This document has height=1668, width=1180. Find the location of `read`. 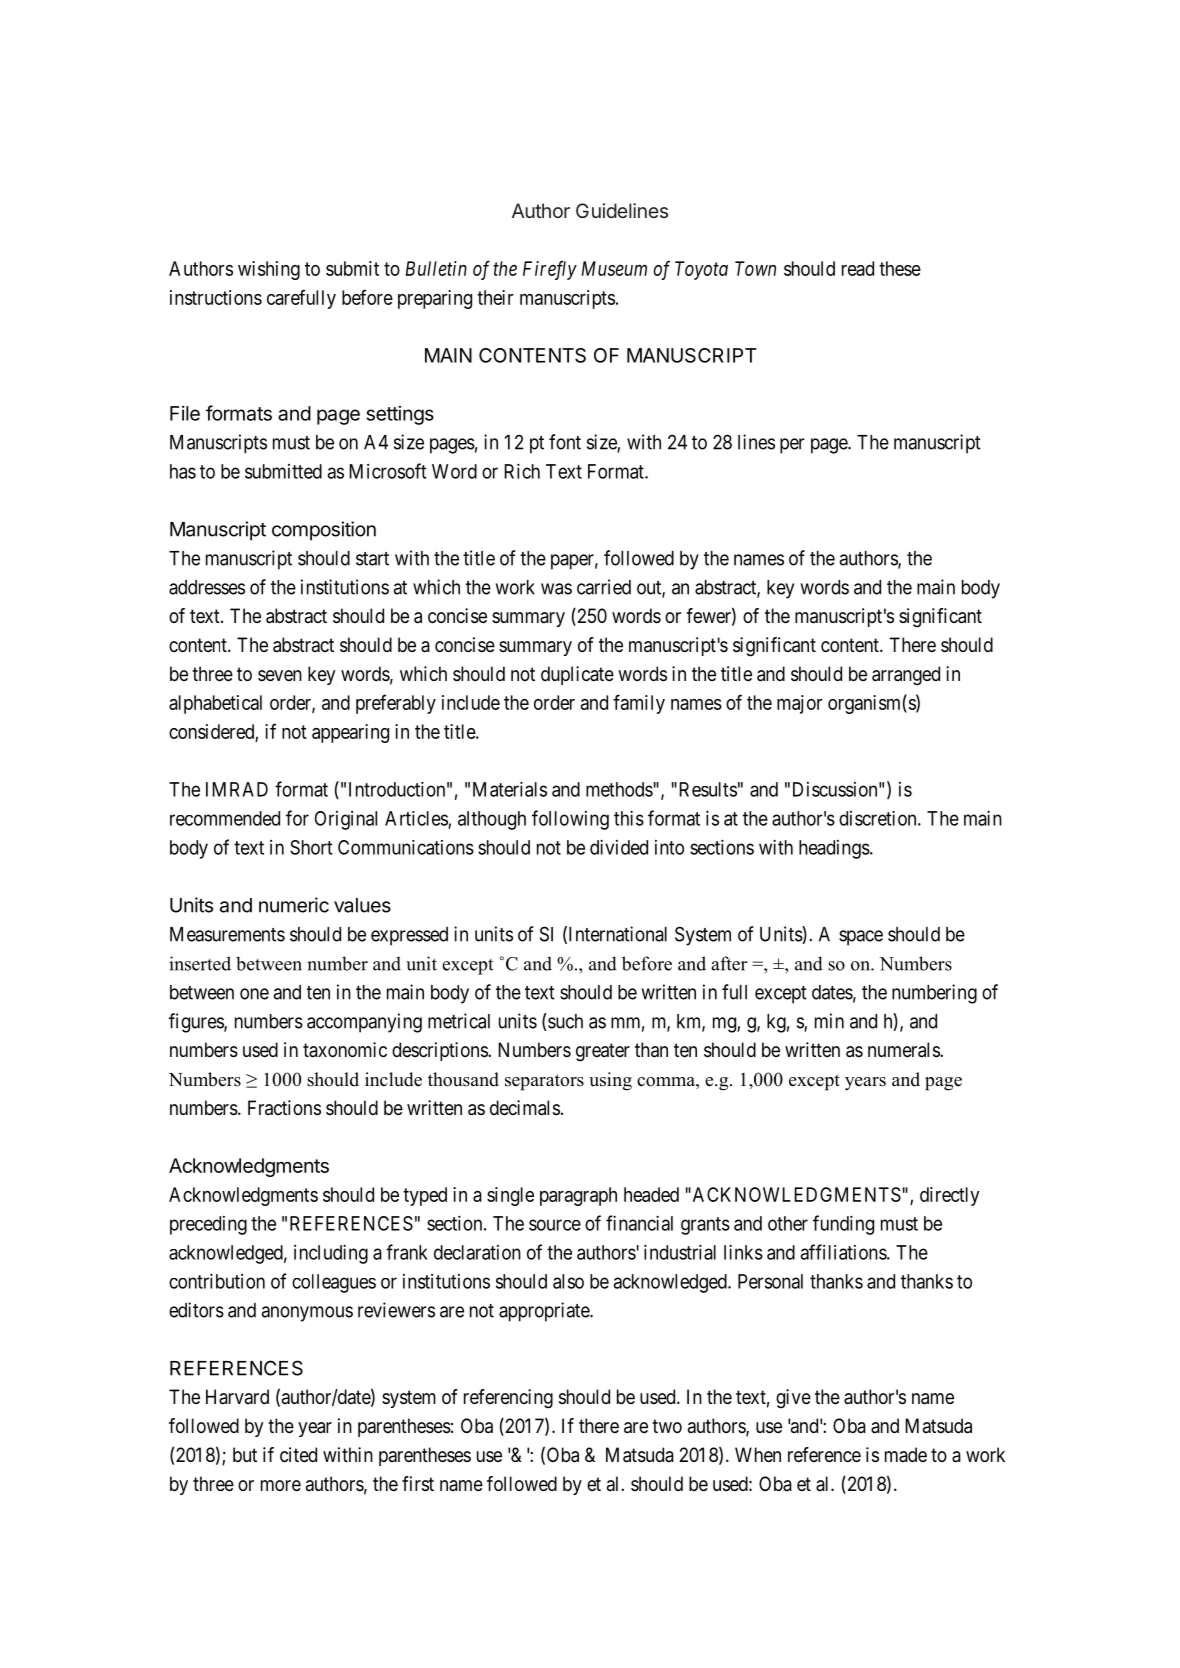

read is located at coordinates (858, 268).
